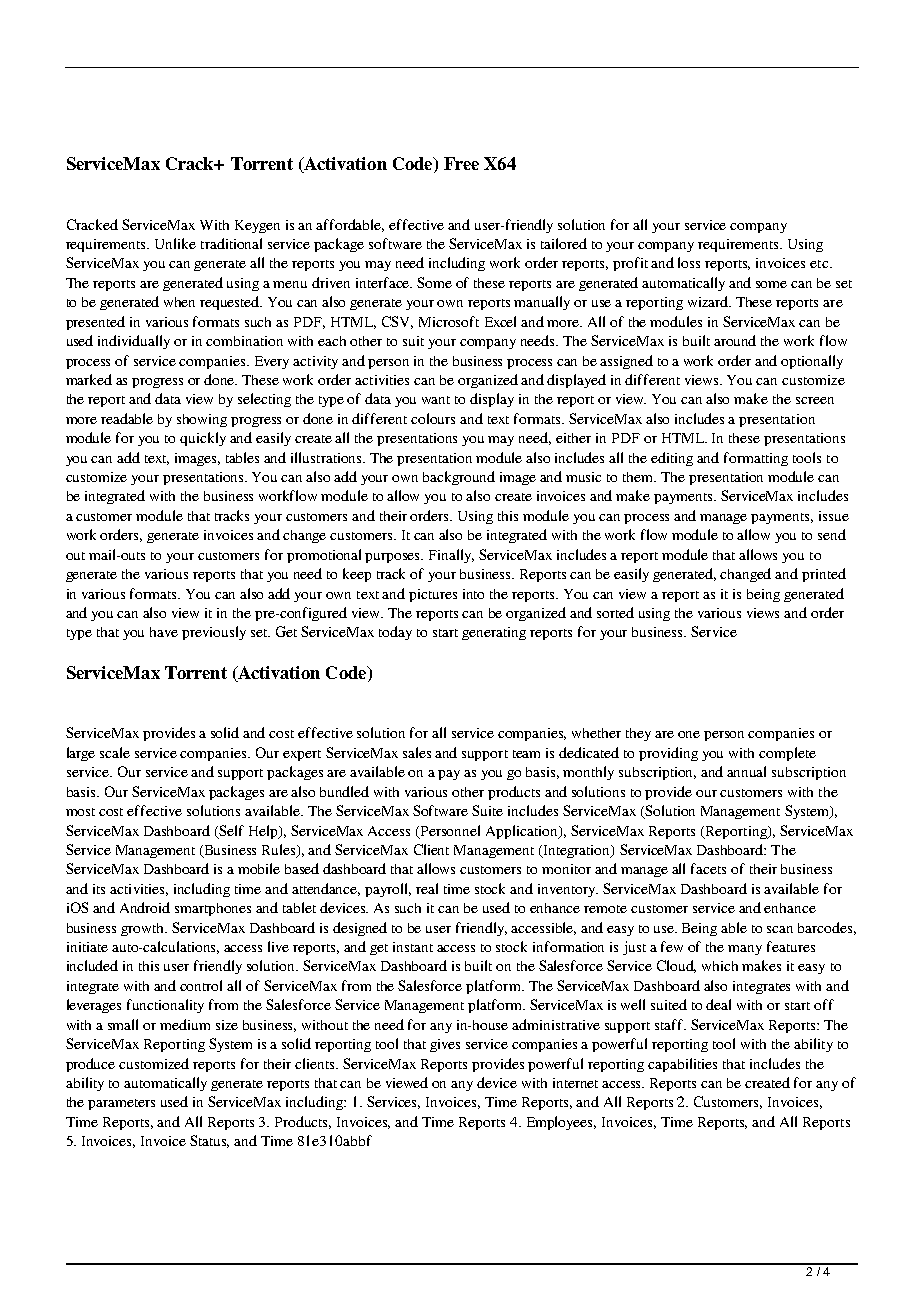 This screenshot has height=1308, width=924. Describe the element at coordinates (459, 478) in the screenshot. I see `background` at that location.
